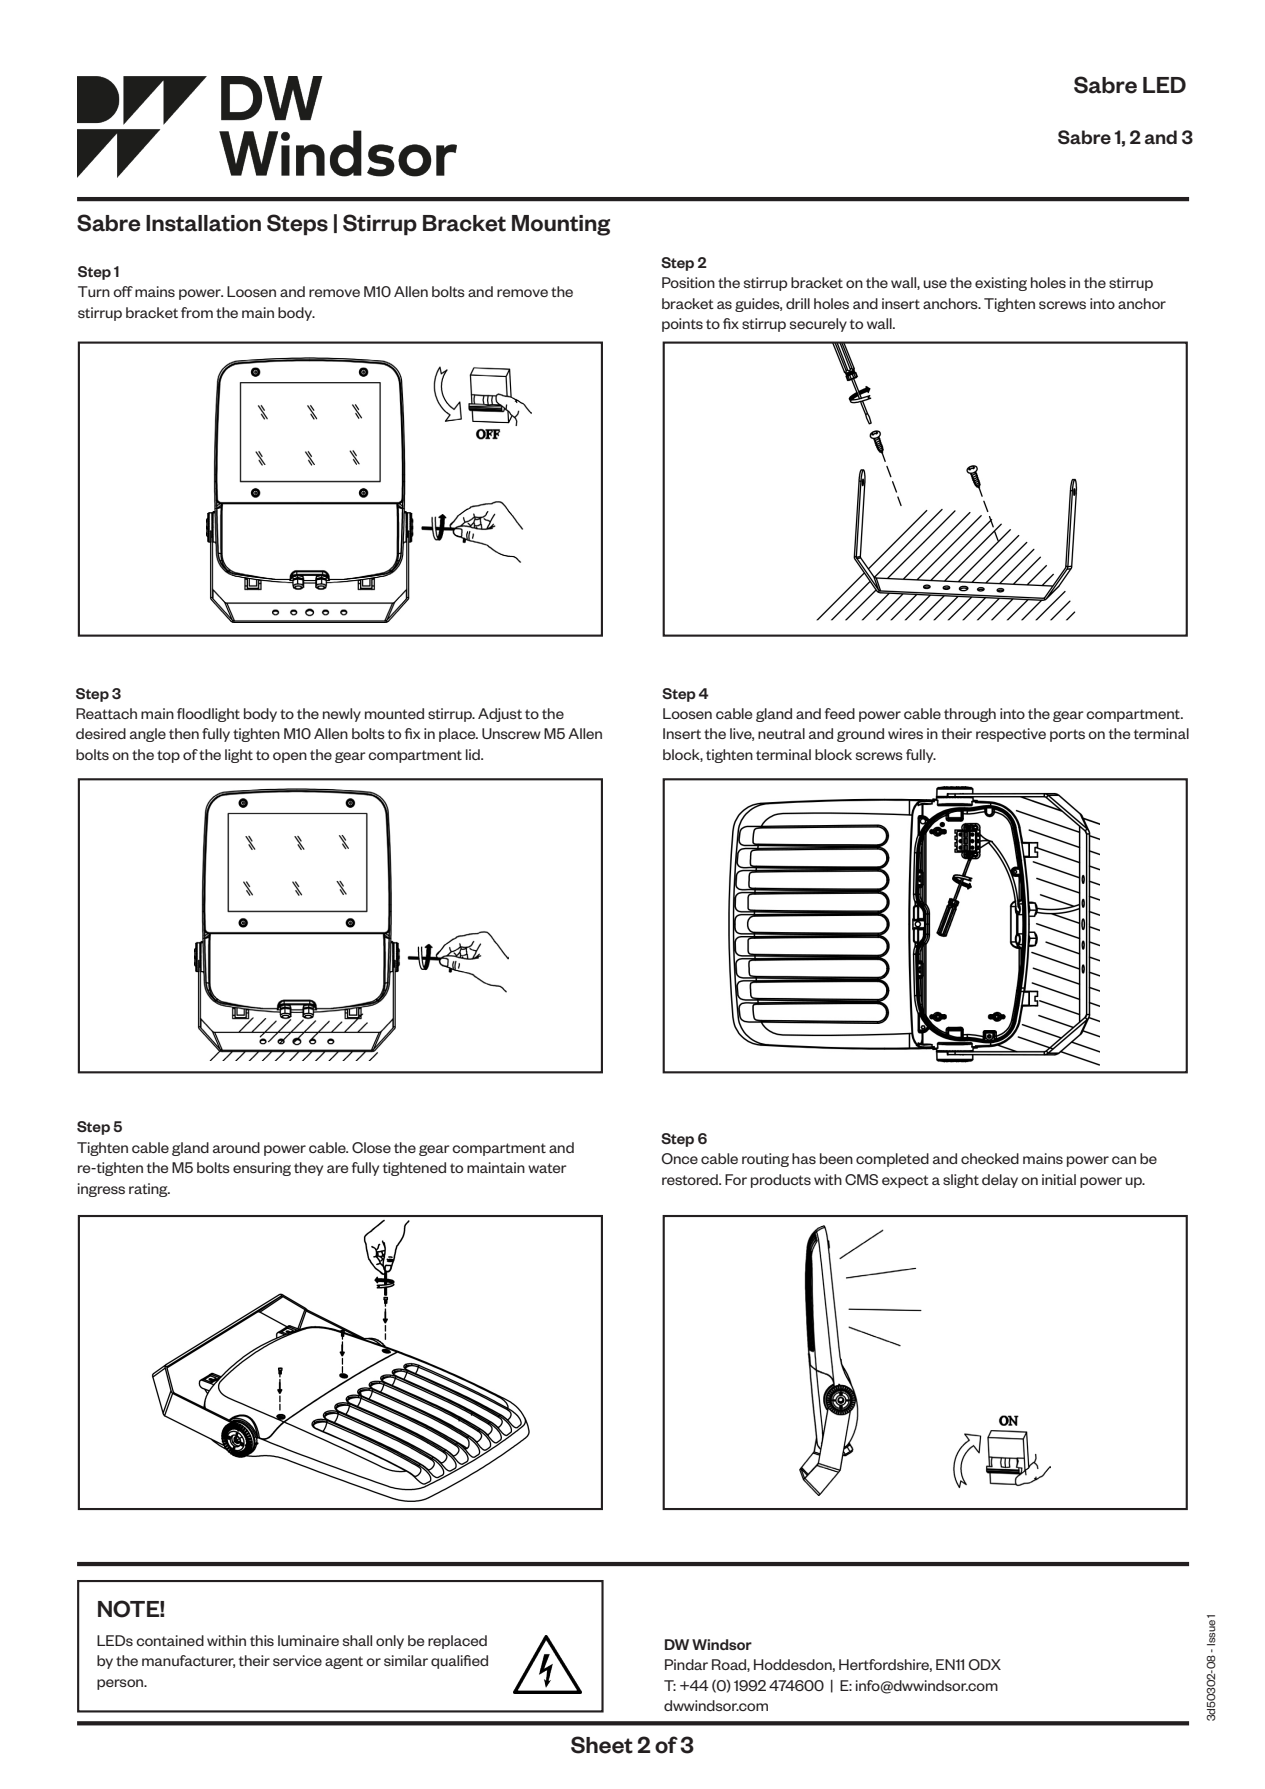 The image size is (1265, 1789). Describe the element at coordinates (1000, 1181) in the screenshot. I see `delay` at that location.
